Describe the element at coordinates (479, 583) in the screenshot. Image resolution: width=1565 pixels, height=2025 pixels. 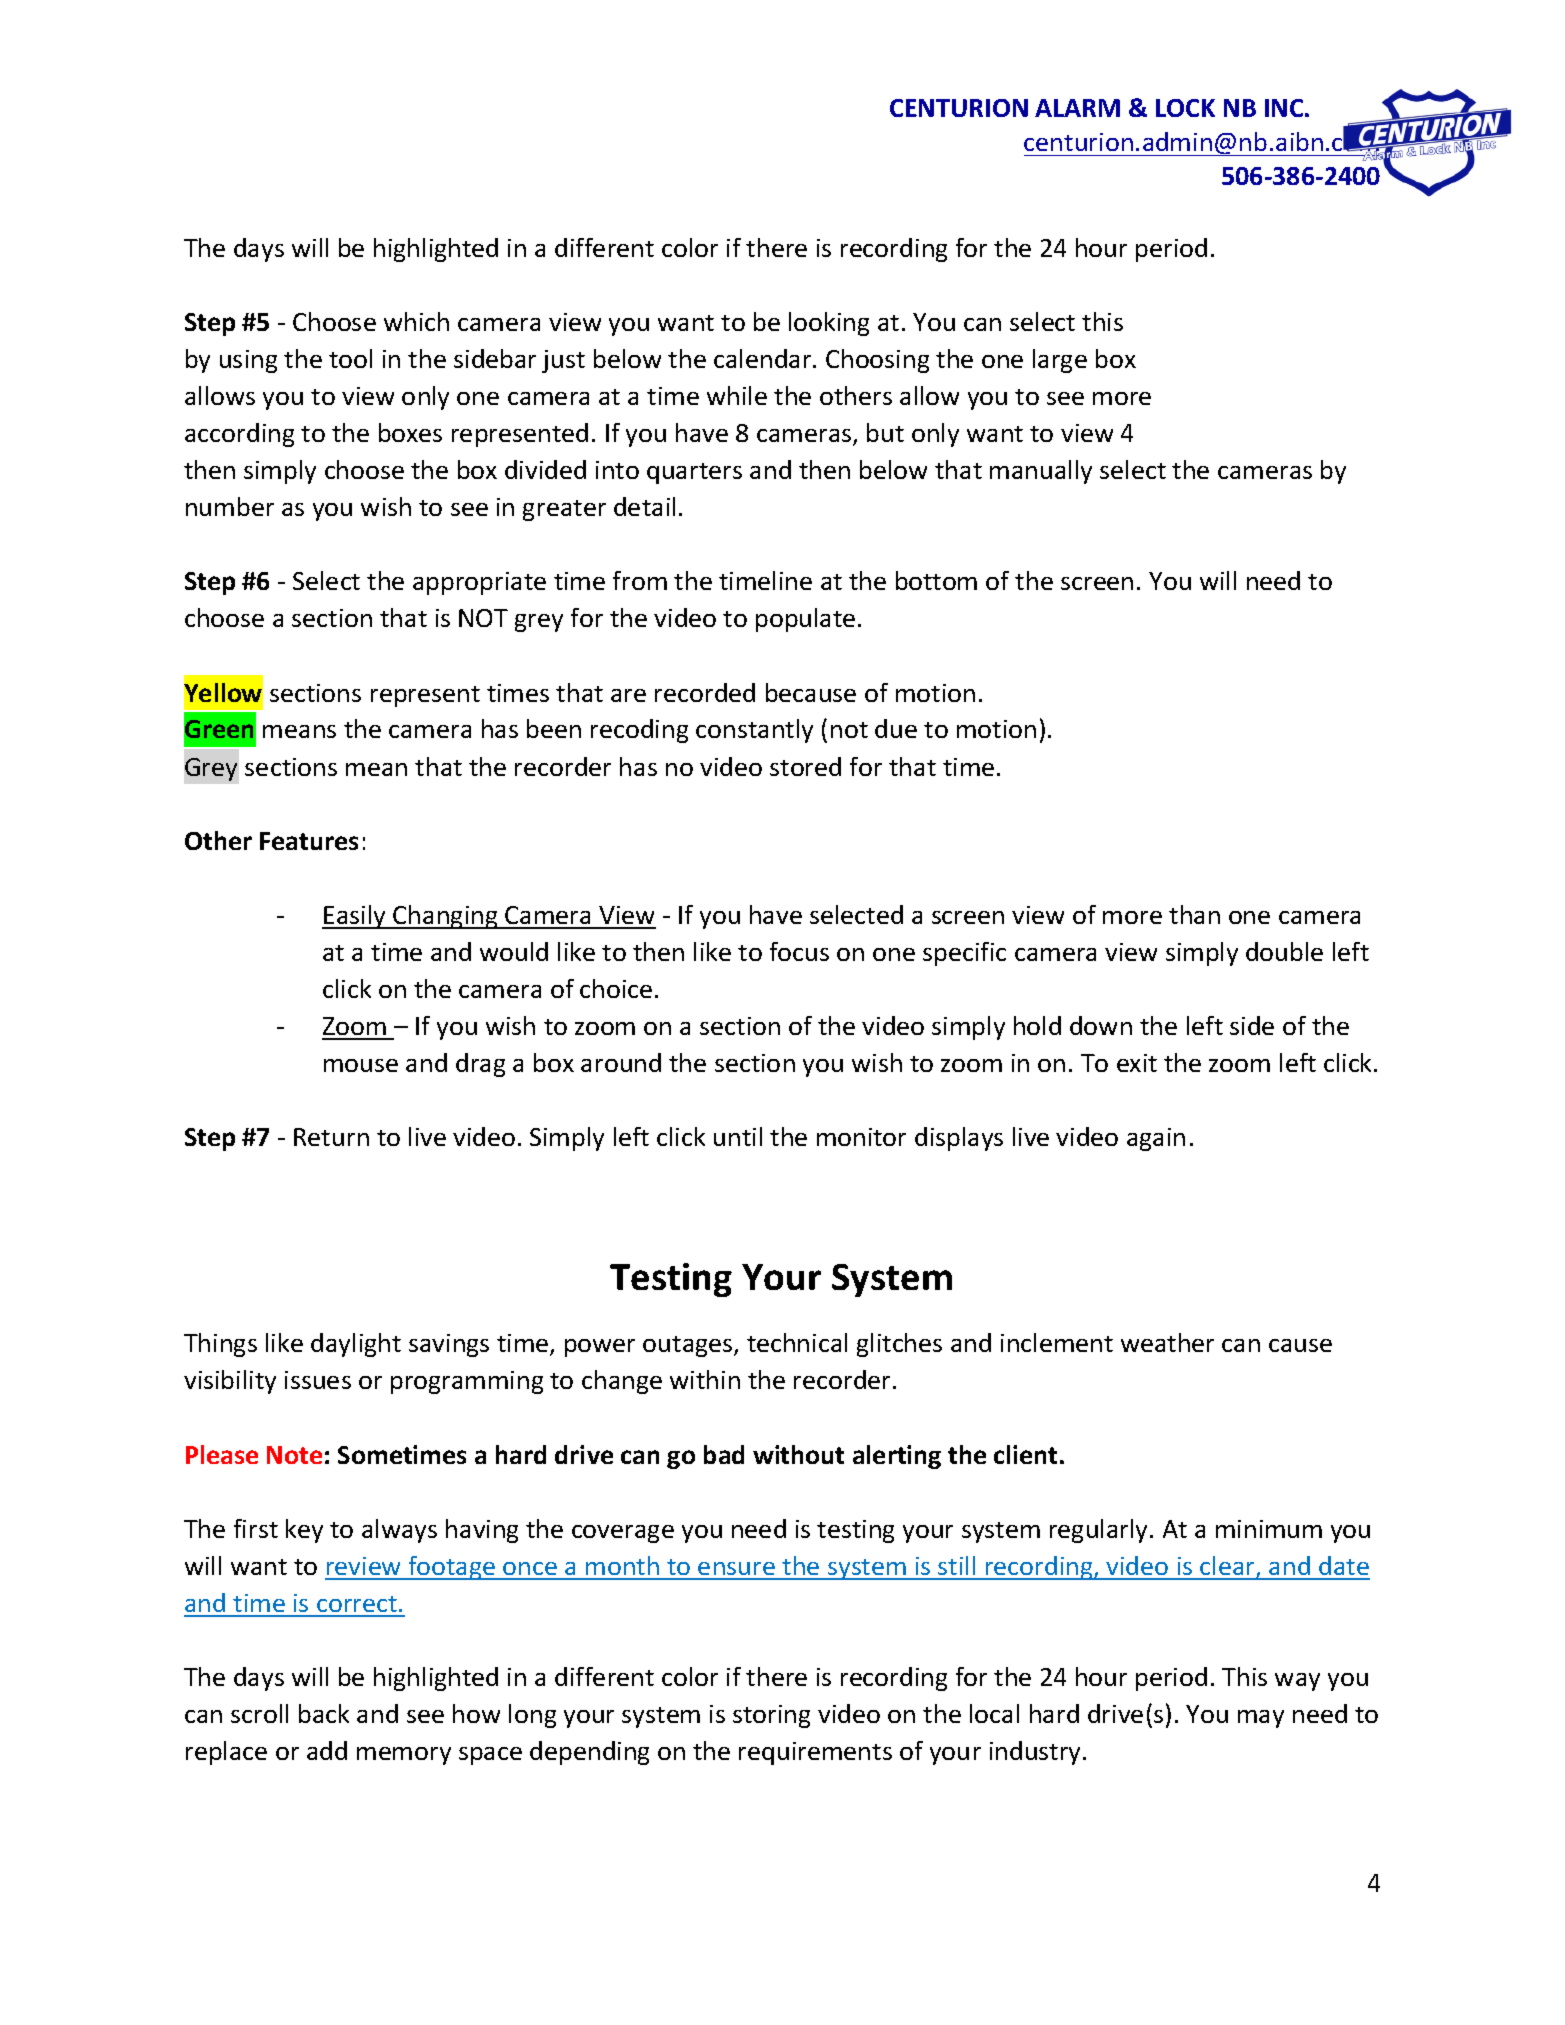
I see `appropriate` at that location.
